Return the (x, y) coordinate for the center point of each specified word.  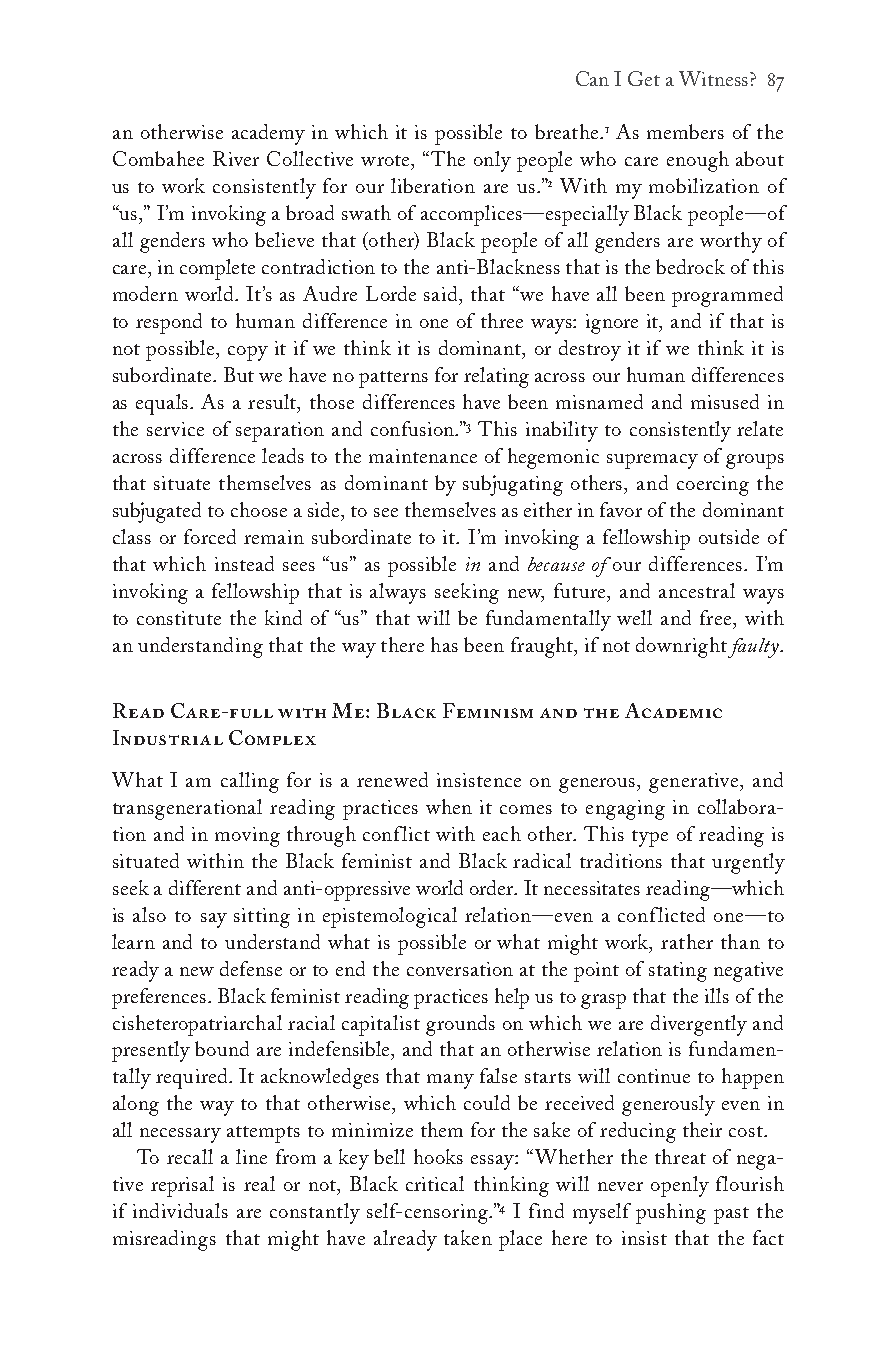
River (236, 158)
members (685, 131)
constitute (179, 618)
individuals (180, 1210)
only (492, 161)
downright (682, 647)
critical (435, 1183)
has (444, 644)
